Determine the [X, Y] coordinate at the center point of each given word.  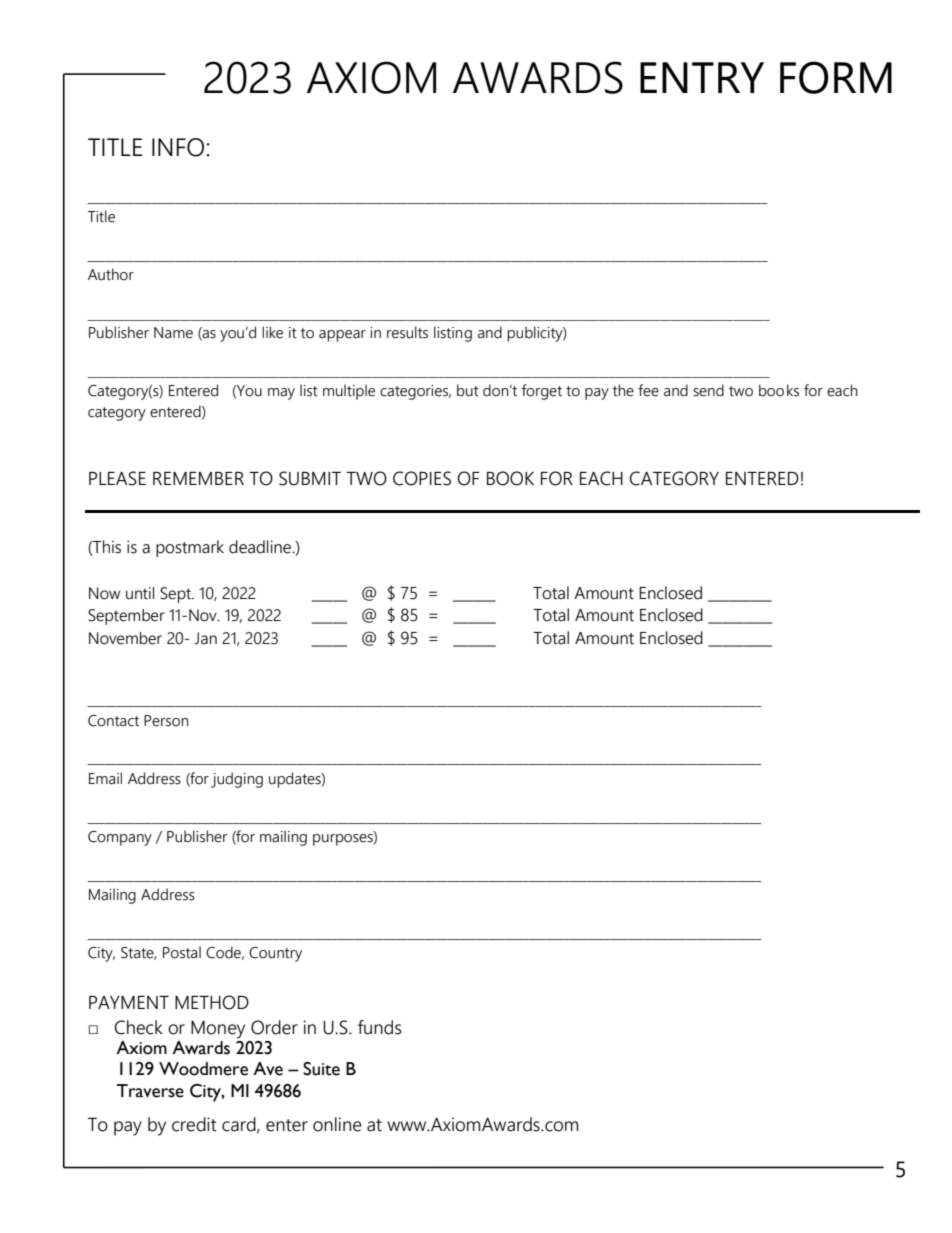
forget [542, 392]
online [337, 1124]
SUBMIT [310, 478]
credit [194, 1124]
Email [105, 778]
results [407, 332]
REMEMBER [198, 478]
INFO [179, 147]
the [623, 390]
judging [237, 780]
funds [380, 1027]
